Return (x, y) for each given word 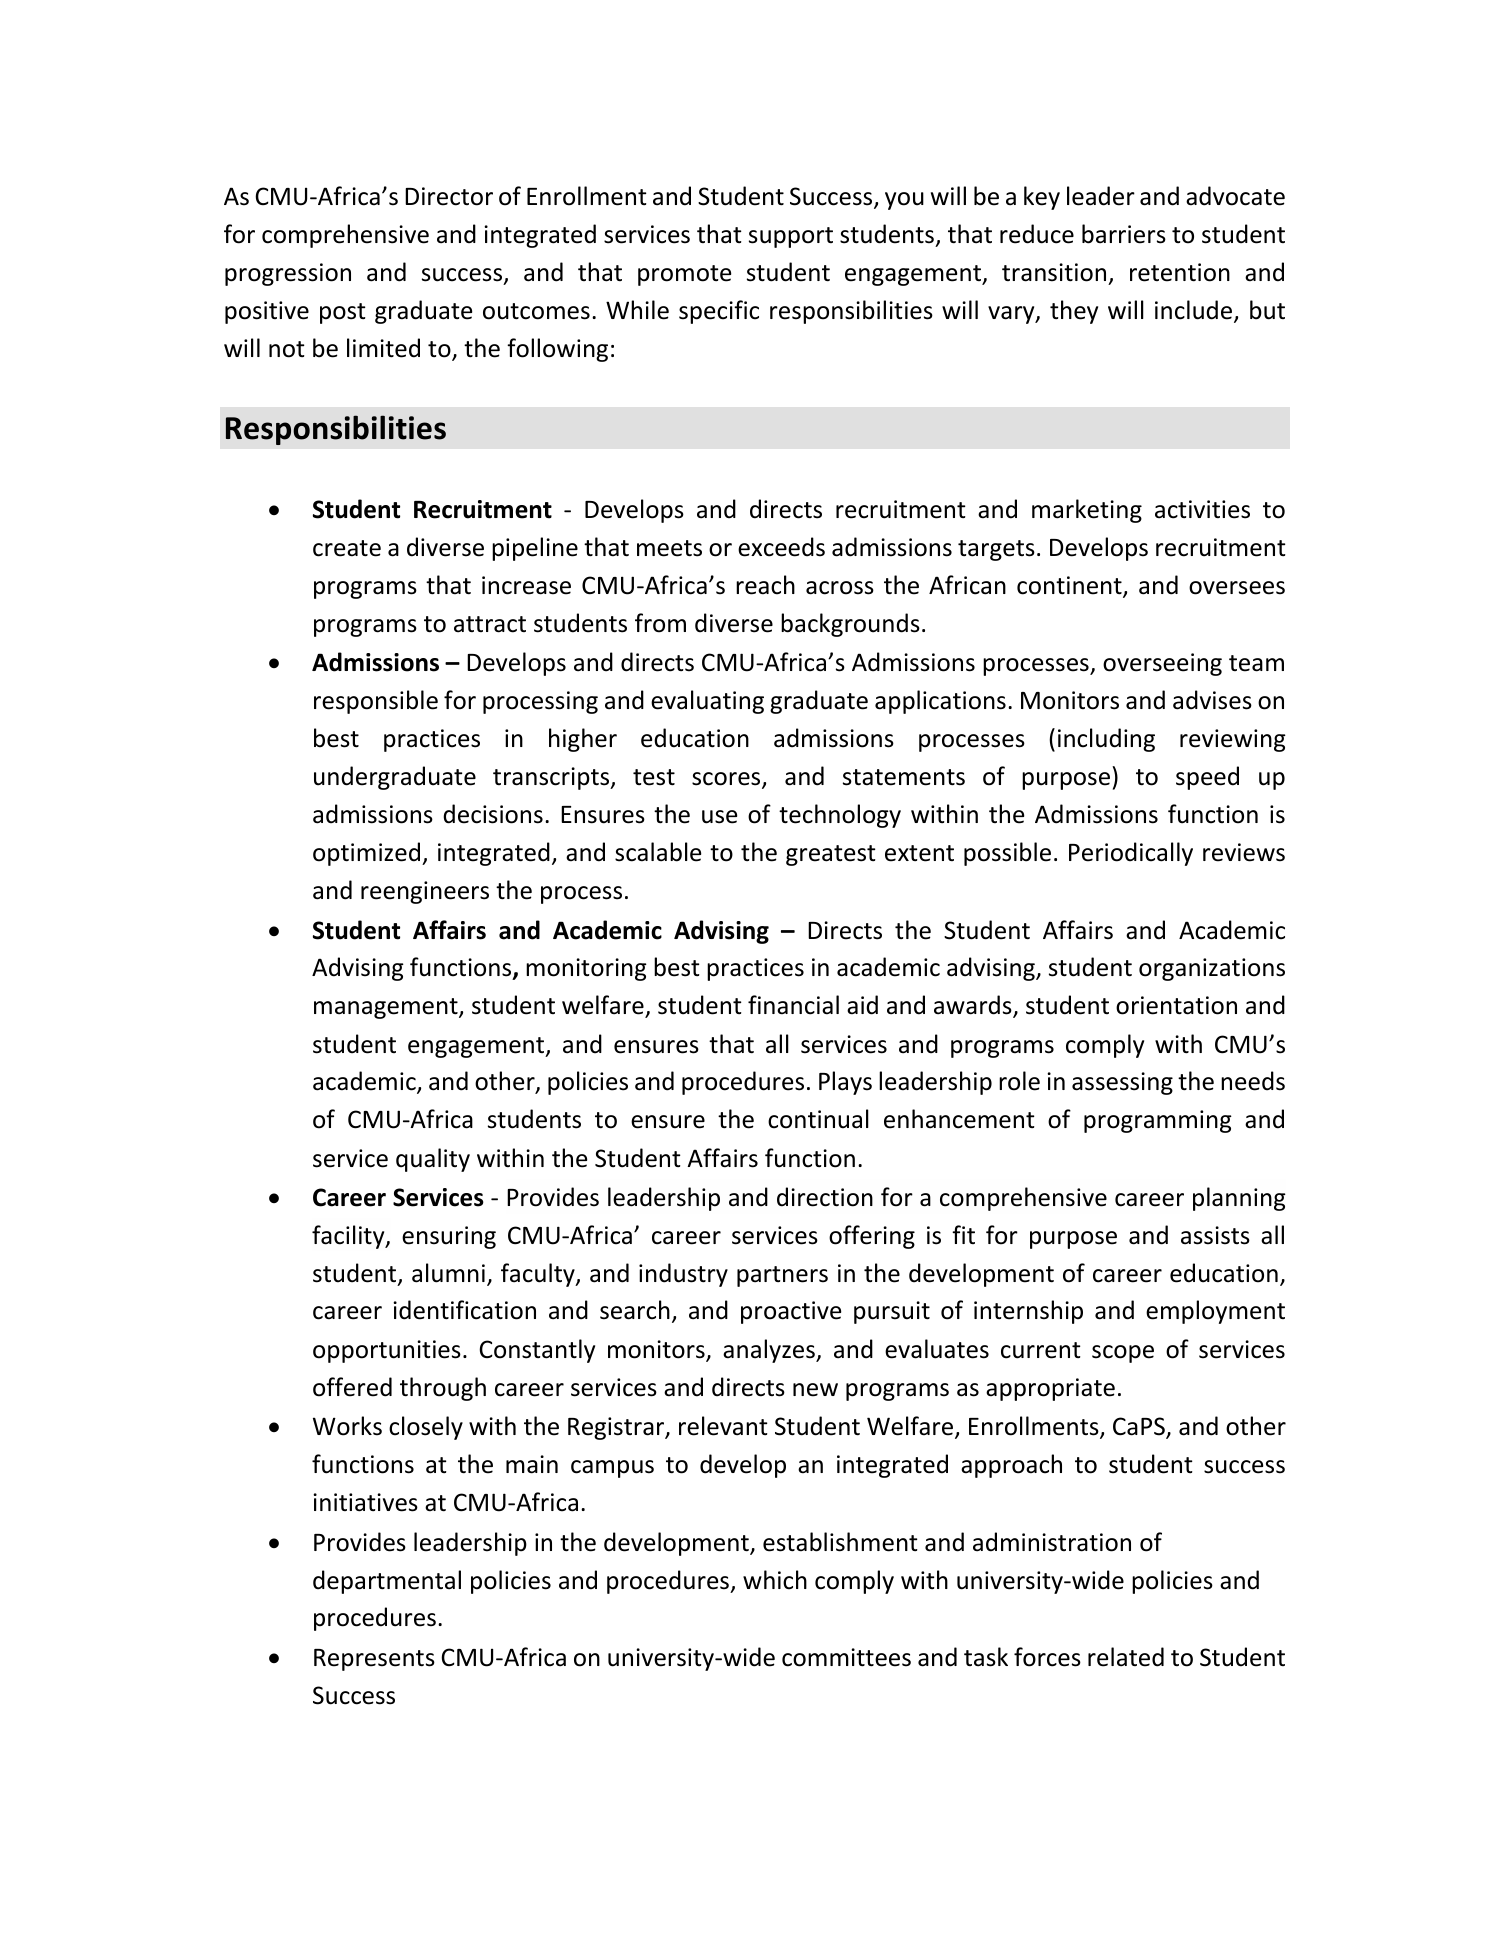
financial (793, 1005)
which (775, 1580)
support (791, 237)
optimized (368, 854)
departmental (387, 1582)
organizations (1212, 969)
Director (449, 196)
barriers (1124, 234)
